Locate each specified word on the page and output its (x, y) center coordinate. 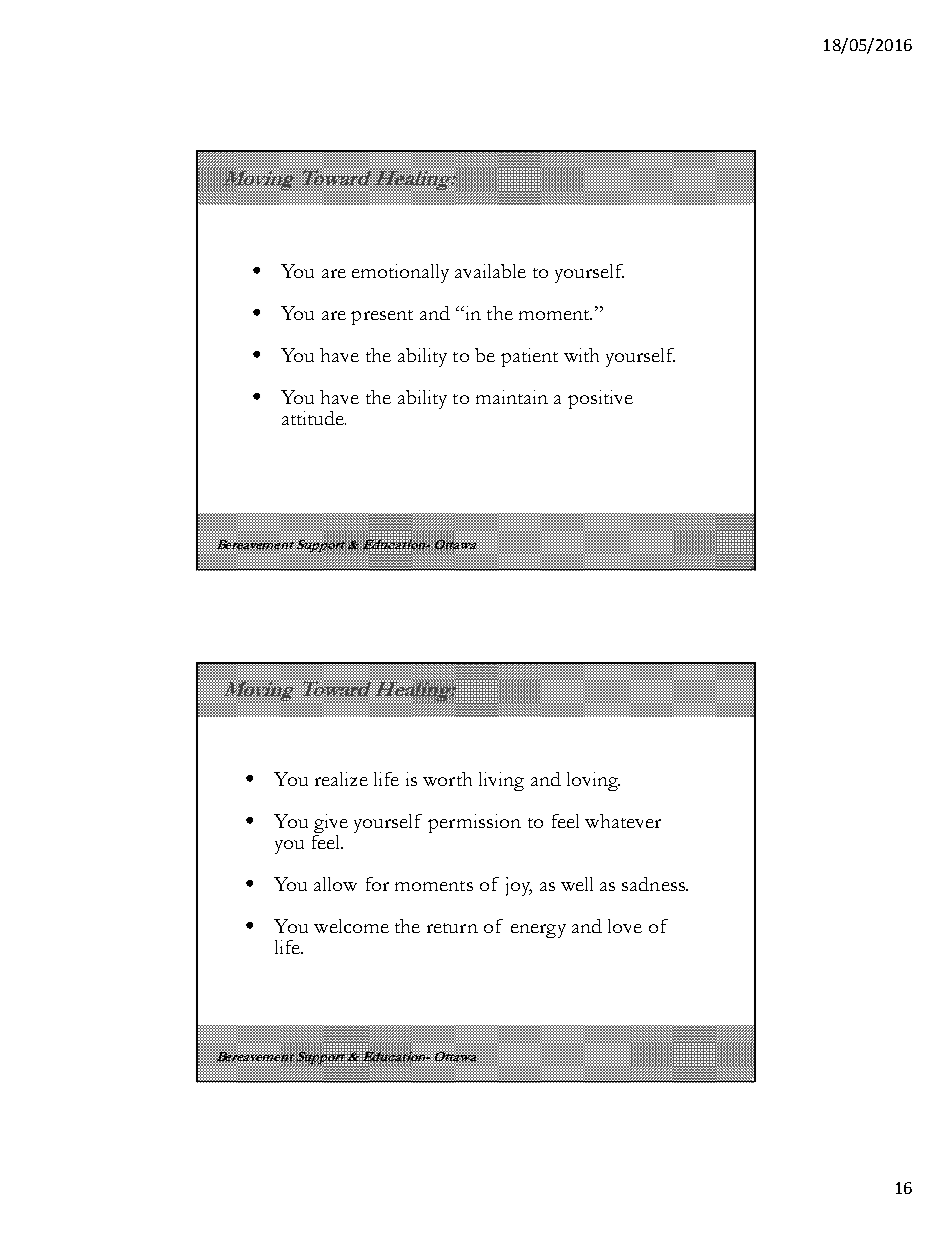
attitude (314, 418)
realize (341, 779)
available (490, 271)
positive (600, 399)
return (452, 928)
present (382, 317)
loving (593, 781)
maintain (512, 397)
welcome (351, 926)
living (501, 781)
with (581, 355)
